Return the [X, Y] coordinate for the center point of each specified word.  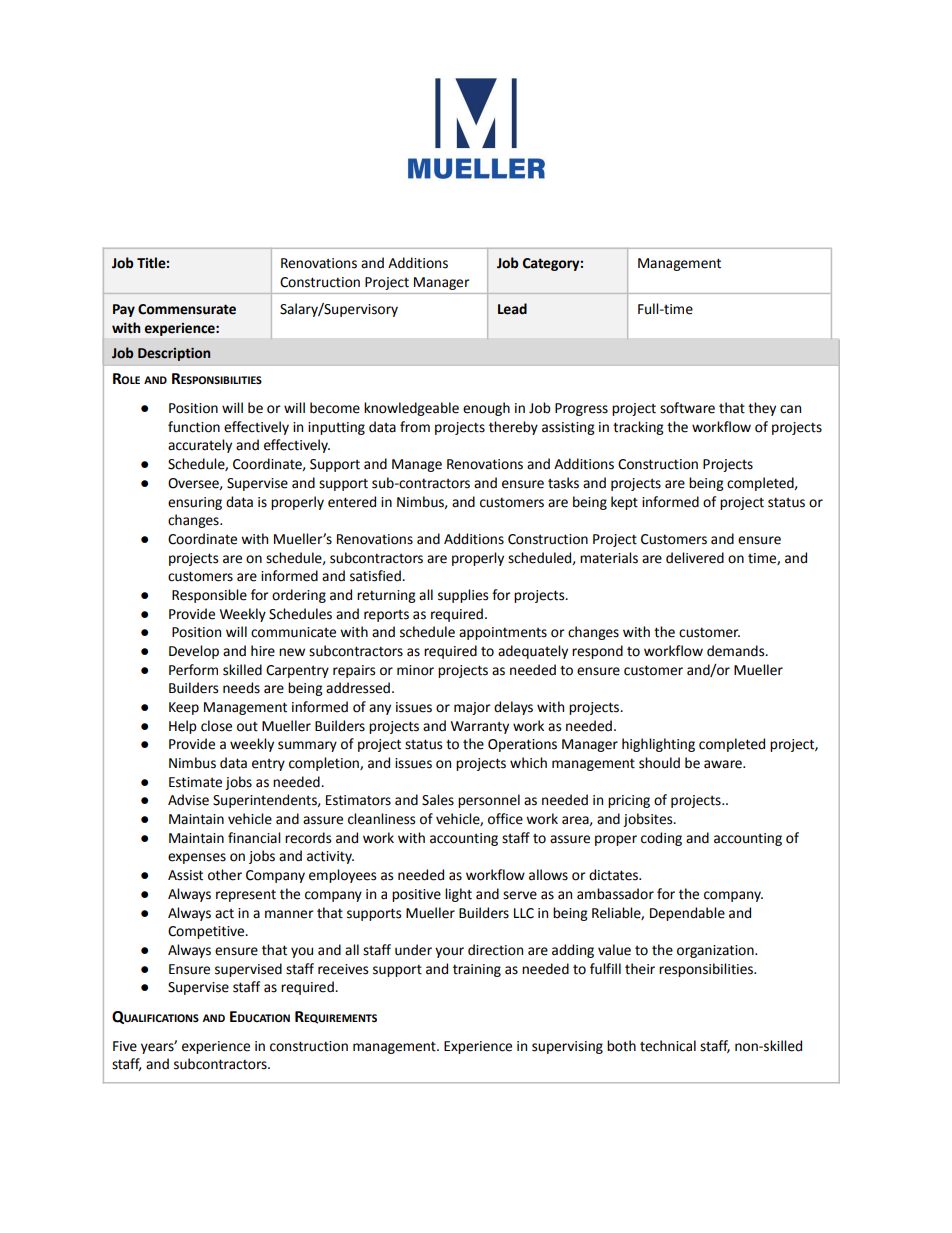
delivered [695, 558]
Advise [188, 800]
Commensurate [187, 309]
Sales [438, 800]
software [687, 408]
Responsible [209, 596]
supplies [463, 596]
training [477, 970]
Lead [512, 309]
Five [125, 1046]
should [659, 763]
